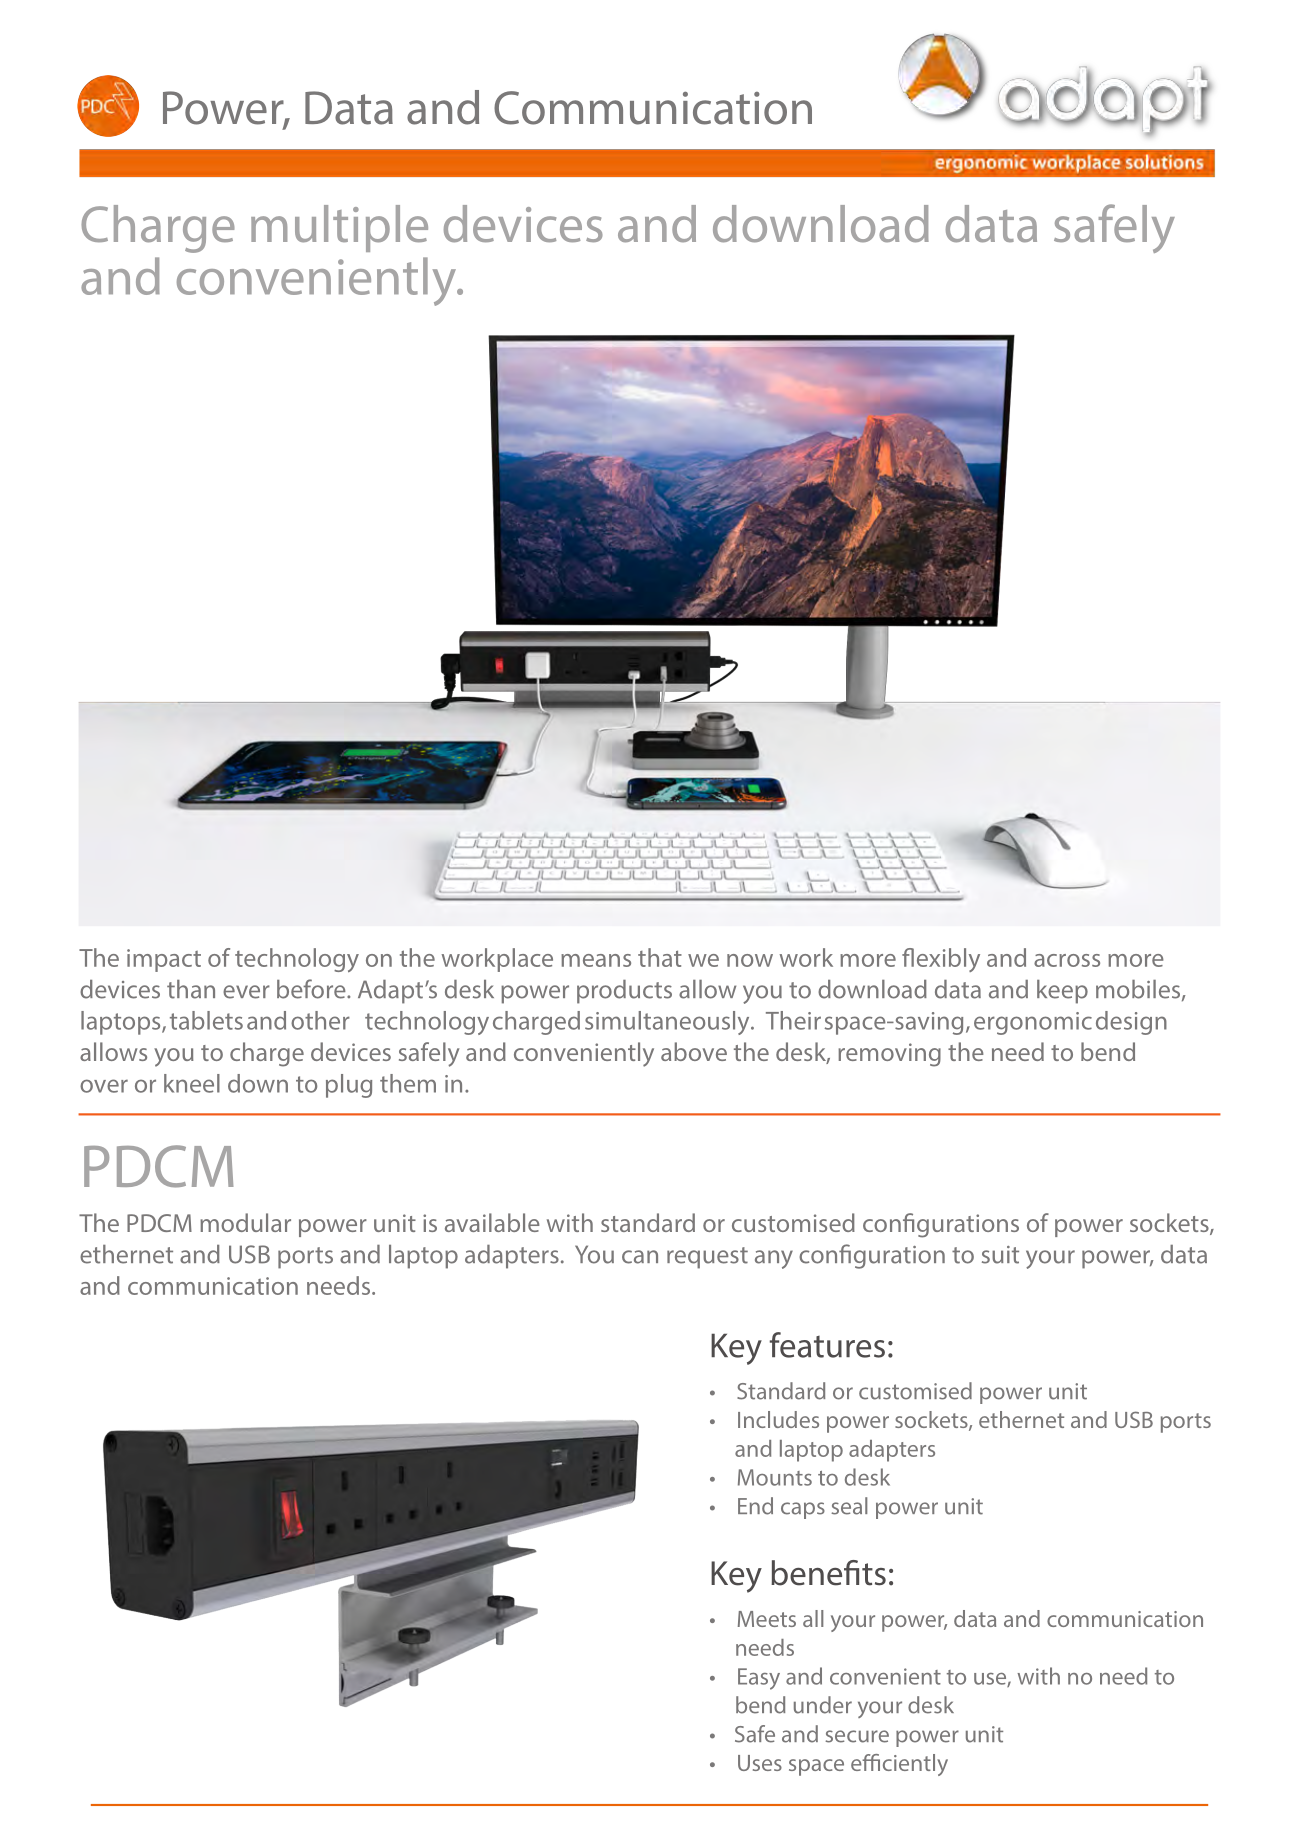 The width and height of the screenshot is (1299, 1837). I want to click on that, so click(660, 957).
